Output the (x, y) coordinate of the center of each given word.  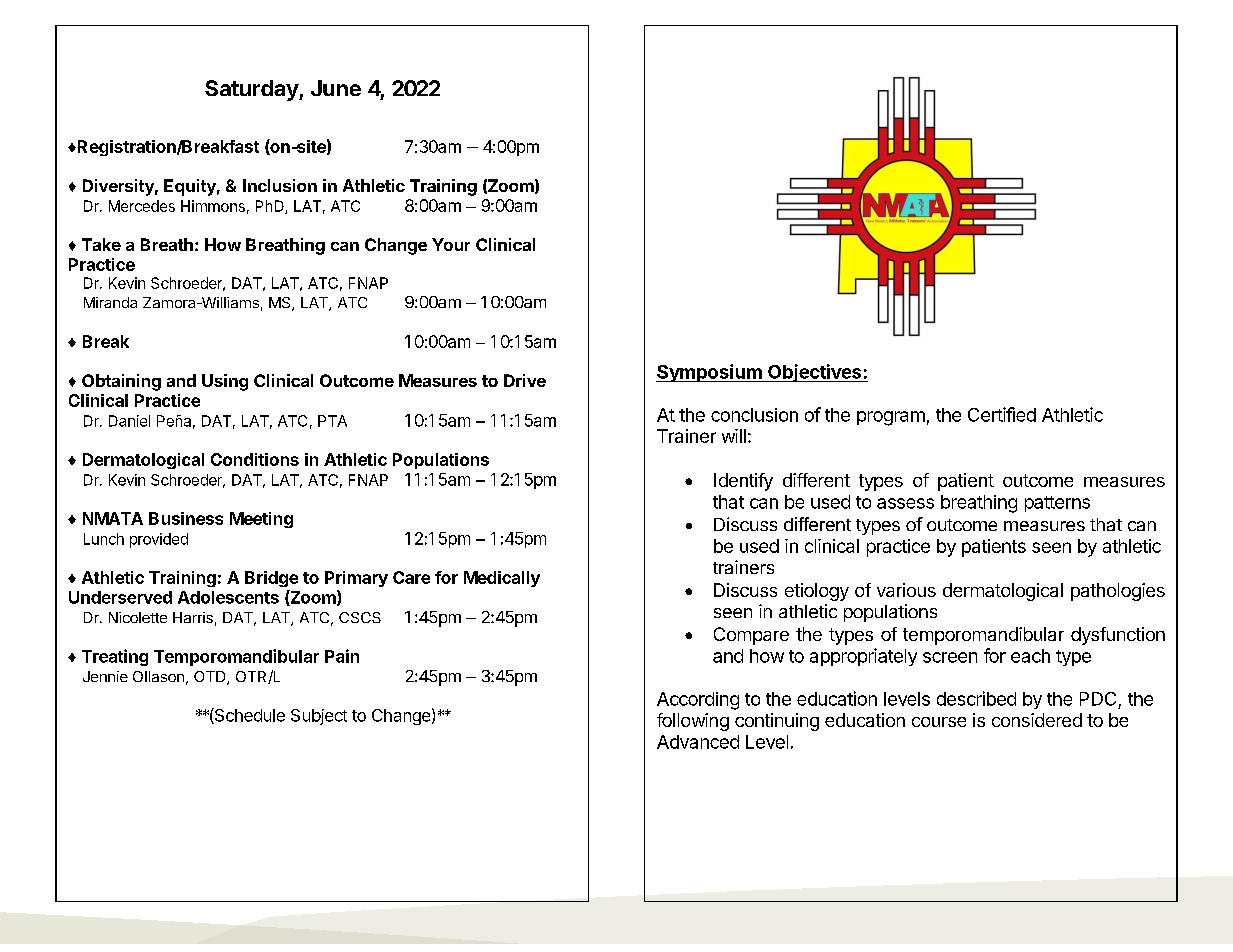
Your (451, 244)
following (693, 722)
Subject (319, 717)
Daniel (129, 421)
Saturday (252, 90)
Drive (525, 380)
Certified (1002, 414)
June (336, 88)
